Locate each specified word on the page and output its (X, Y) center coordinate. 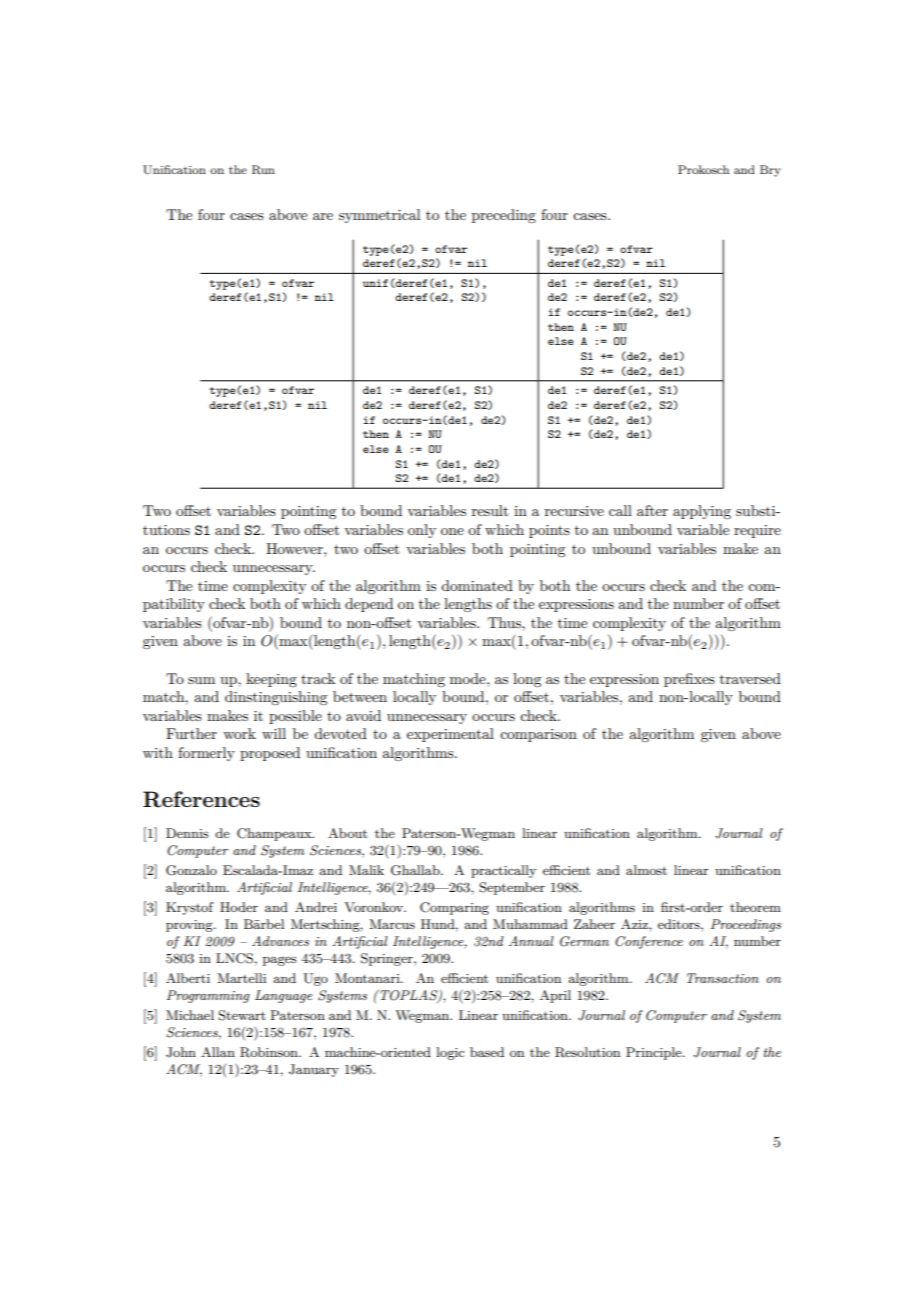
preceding (504, 216)
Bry (770, 171)
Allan (218, 1052)
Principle (655, 1053)
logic (450, 1053)
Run (263, 170)
